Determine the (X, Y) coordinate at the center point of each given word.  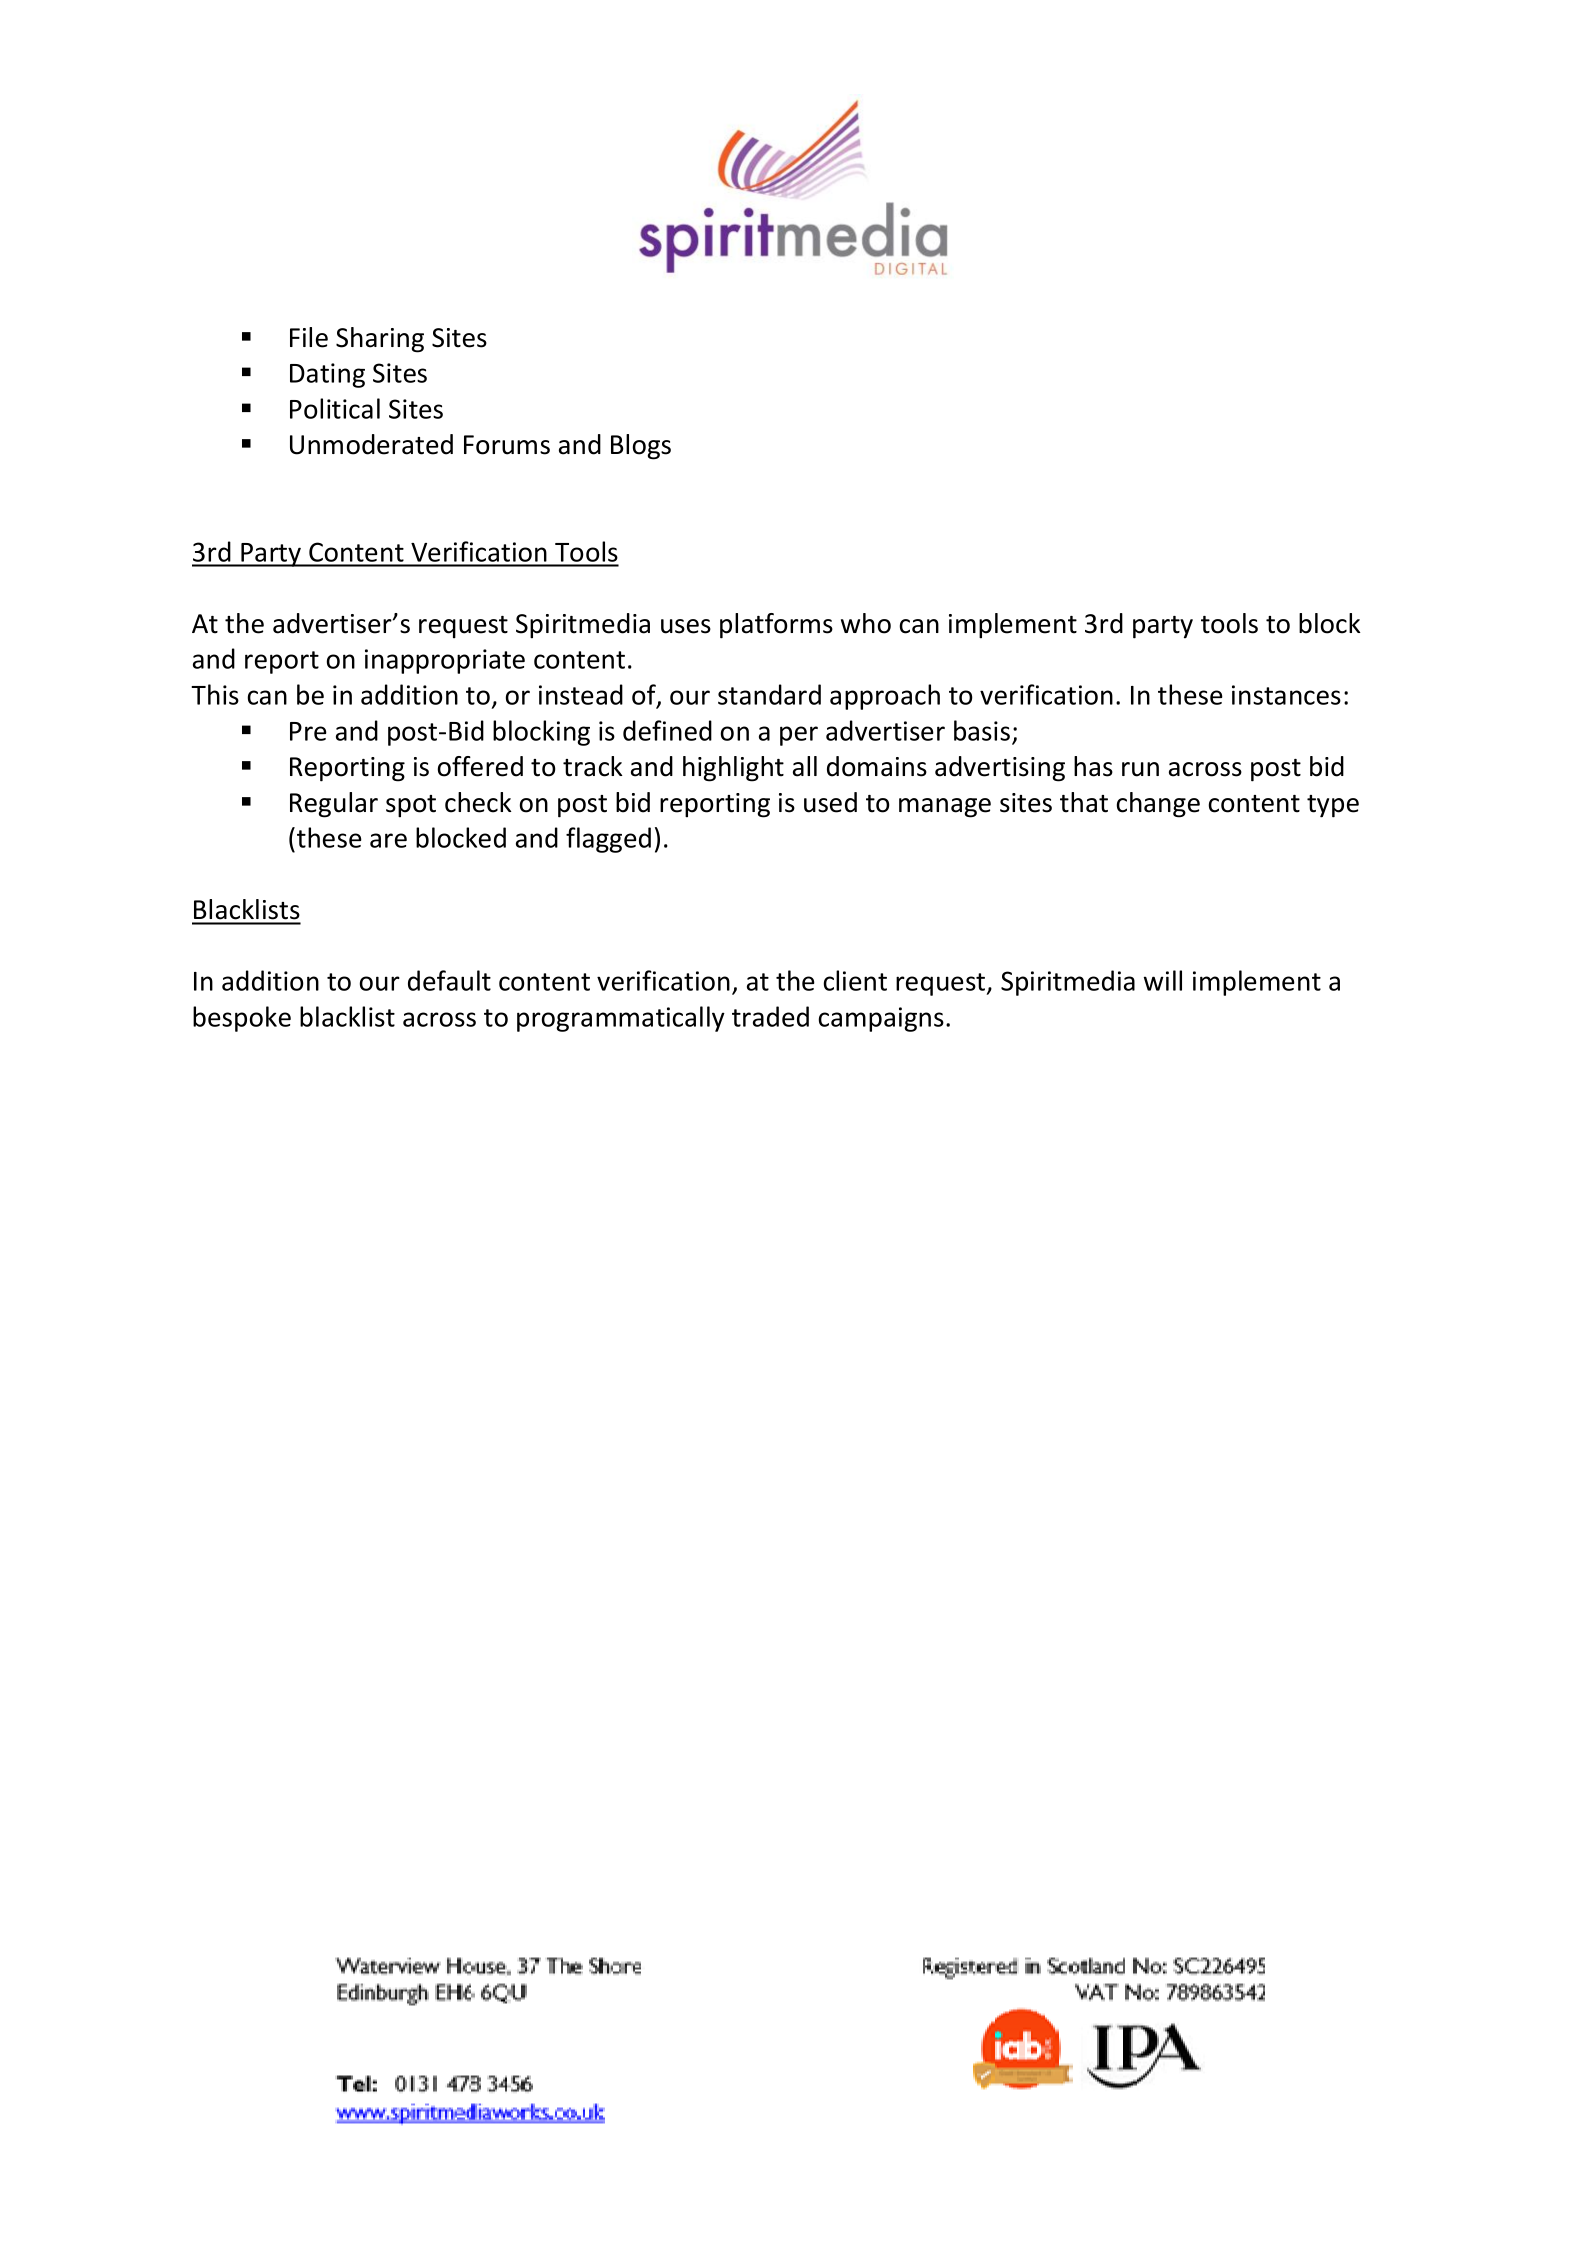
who (866, 623)
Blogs (641, 447)
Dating (327, 375)
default (449, 980)
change (1158, 805)
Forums (507, 445)
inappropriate (445, 661)
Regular (334, 805)
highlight (733, 769)
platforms (776, 626)
